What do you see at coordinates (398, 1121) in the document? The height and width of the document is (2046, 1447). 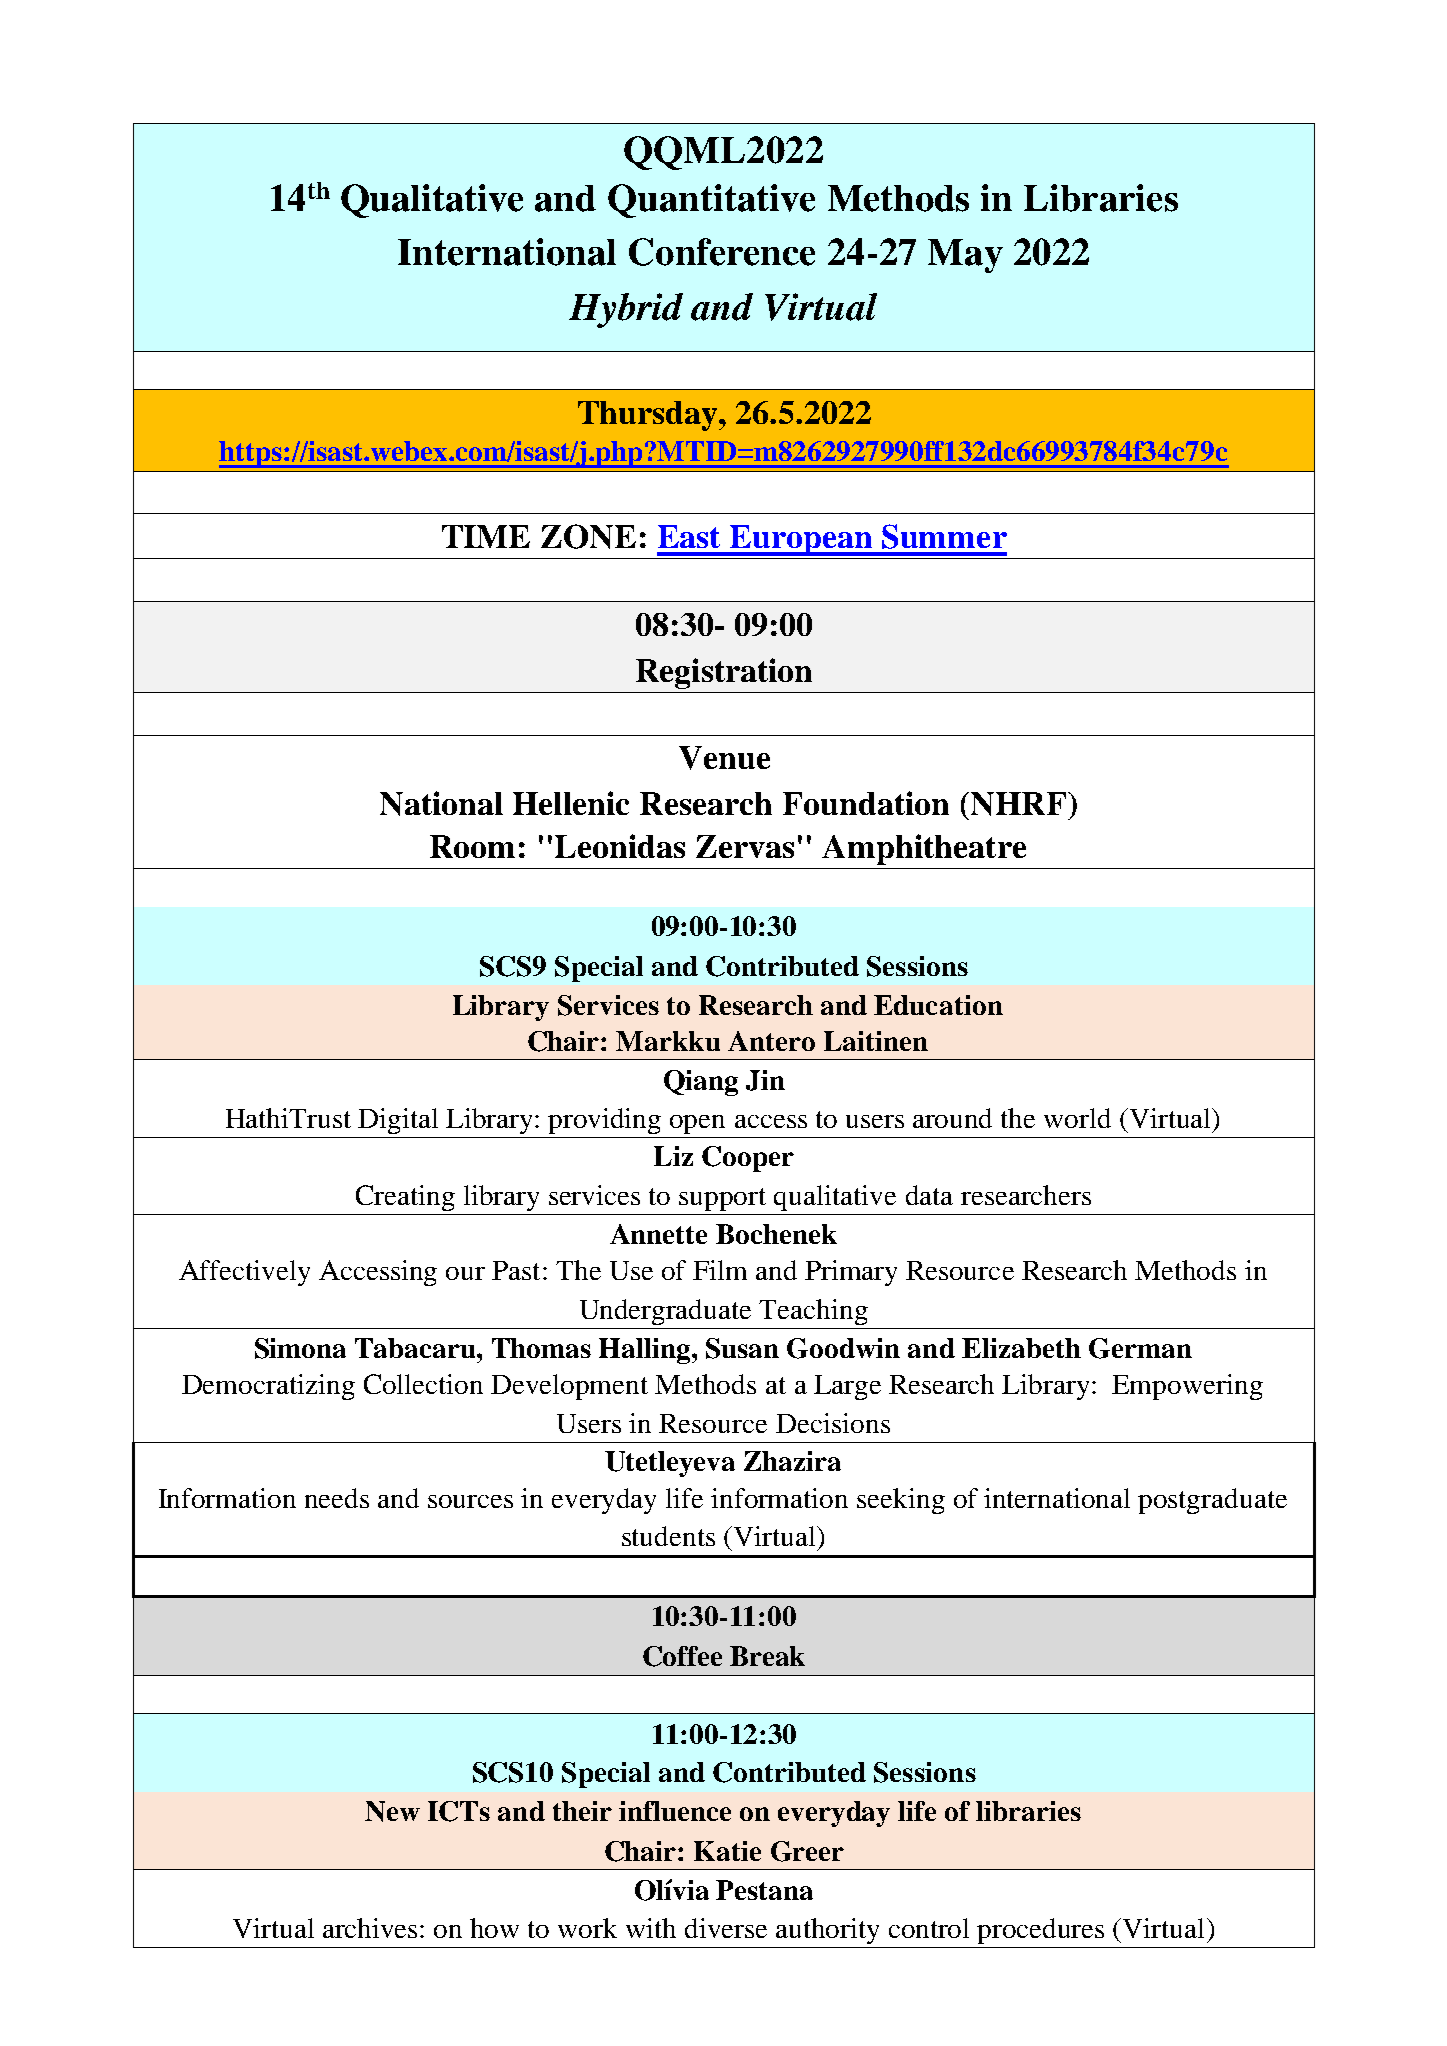 I see `Digital` at bounding box center [398, 1121].
